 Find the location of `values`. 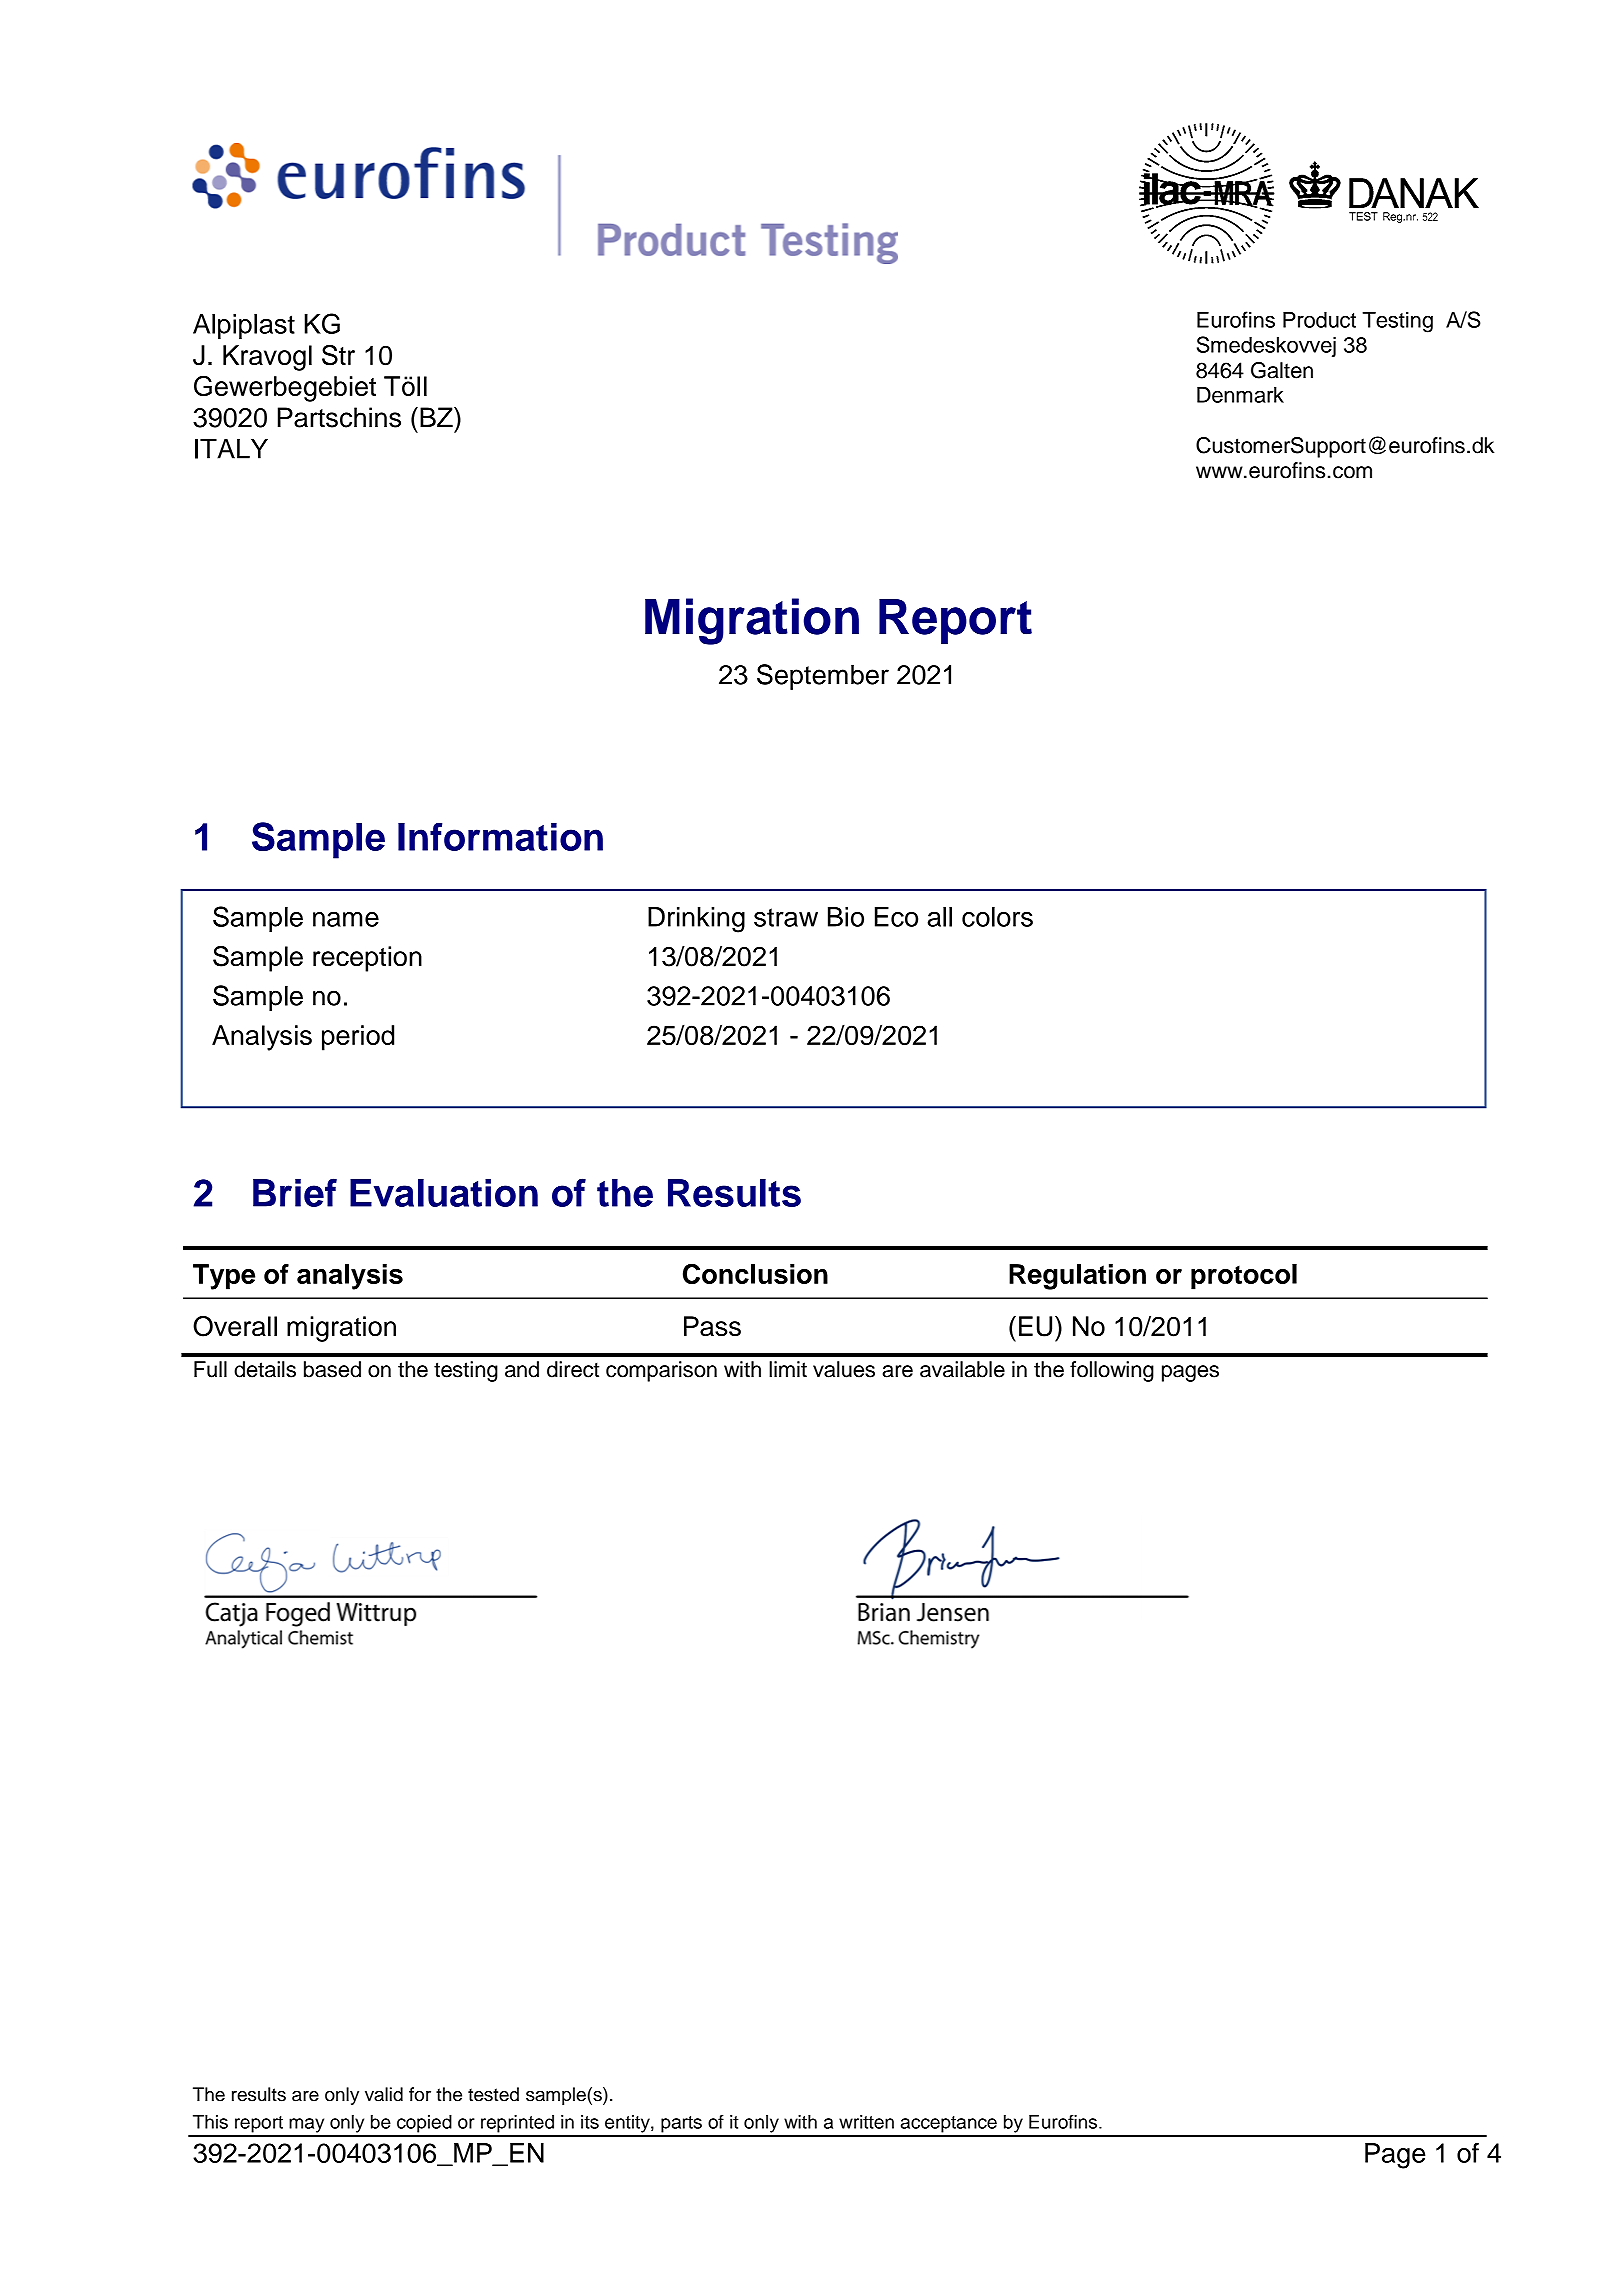

values is located at coordinates (844, 1369).
